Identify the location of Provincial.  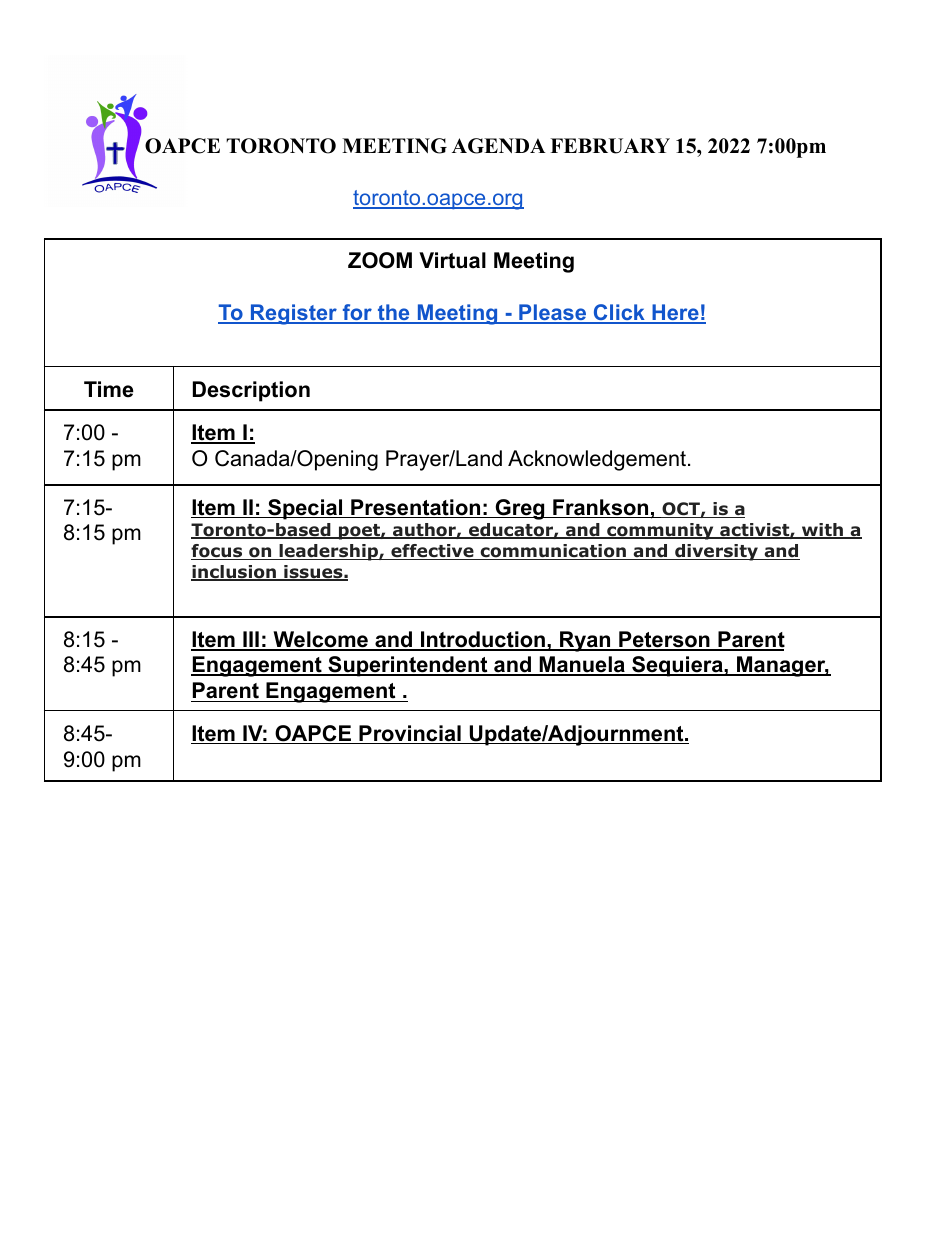
(410, 734).
